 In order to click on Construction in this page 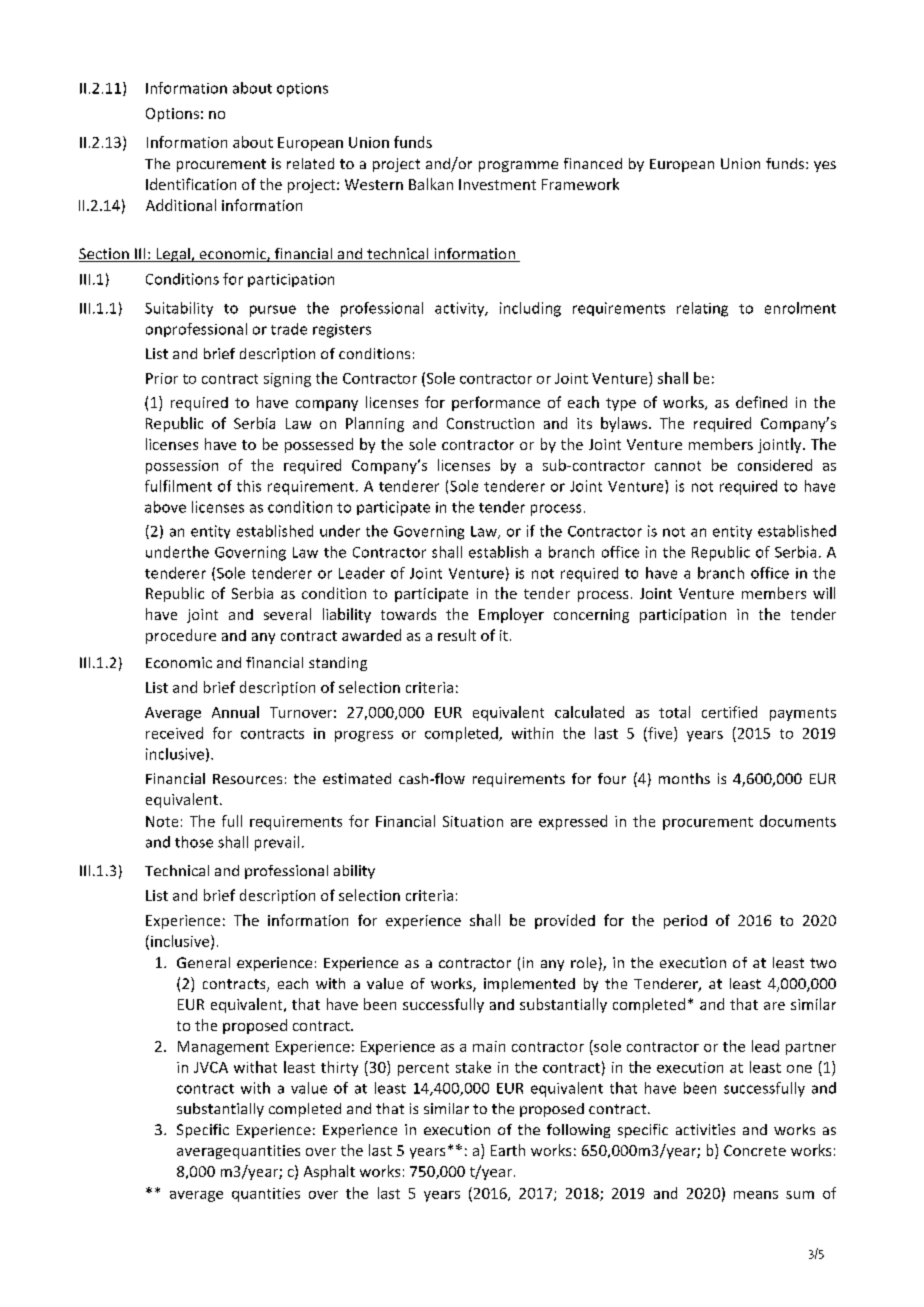, I will do `click(490, 423)`.
